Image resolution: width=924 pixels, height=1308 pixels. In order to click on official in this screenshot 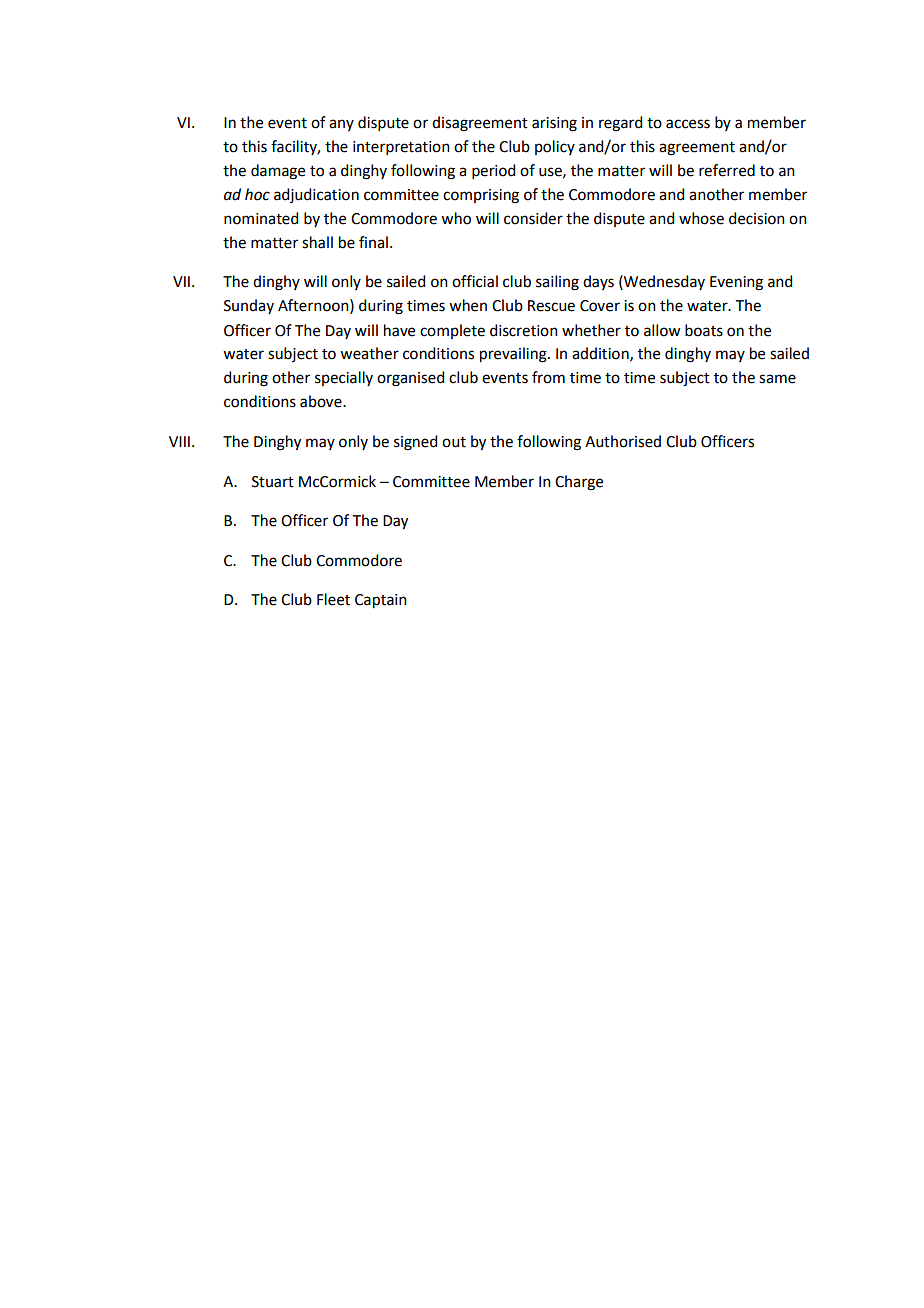, I will do `click(475, 281)`.
